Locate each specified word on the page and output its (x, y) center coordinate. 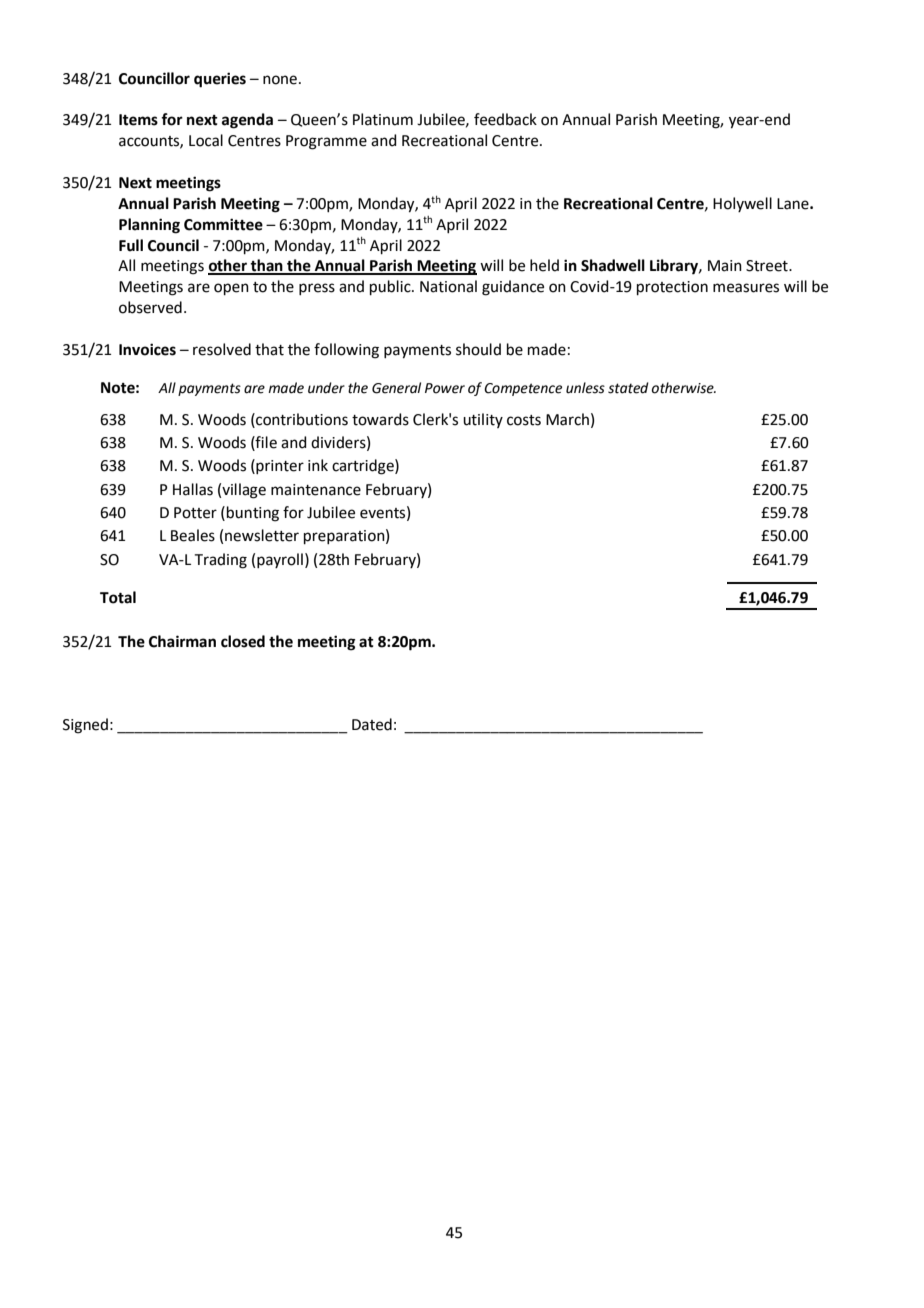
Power (445, 388)
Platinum (383, 119)
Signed (85, 726)
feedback (505, 119)
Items (138, 120)
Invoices (147, 349)
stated (628, 388)
